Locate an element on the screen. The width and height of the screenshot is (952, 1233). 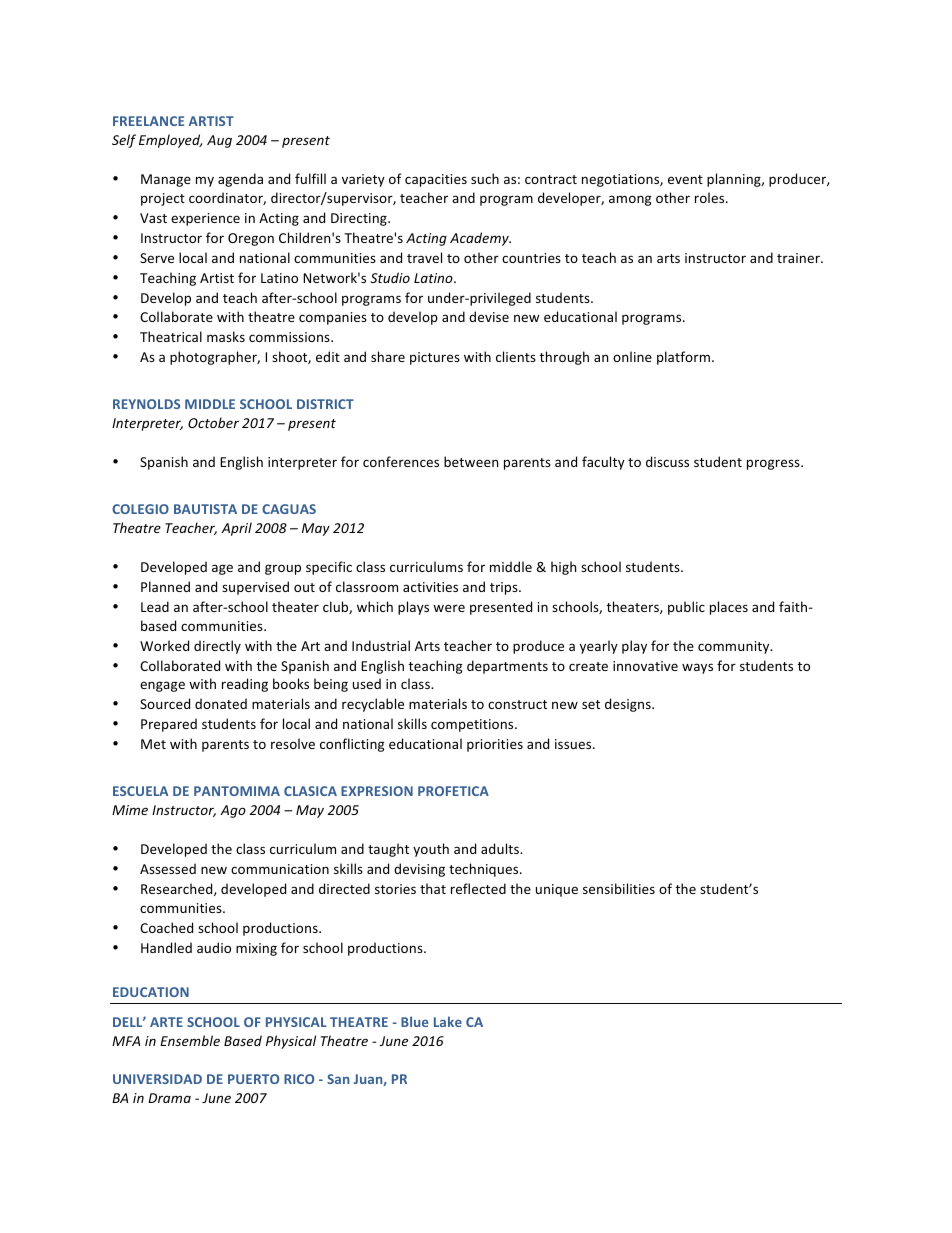
Ensemble is located at coordinates (190, 1040).
